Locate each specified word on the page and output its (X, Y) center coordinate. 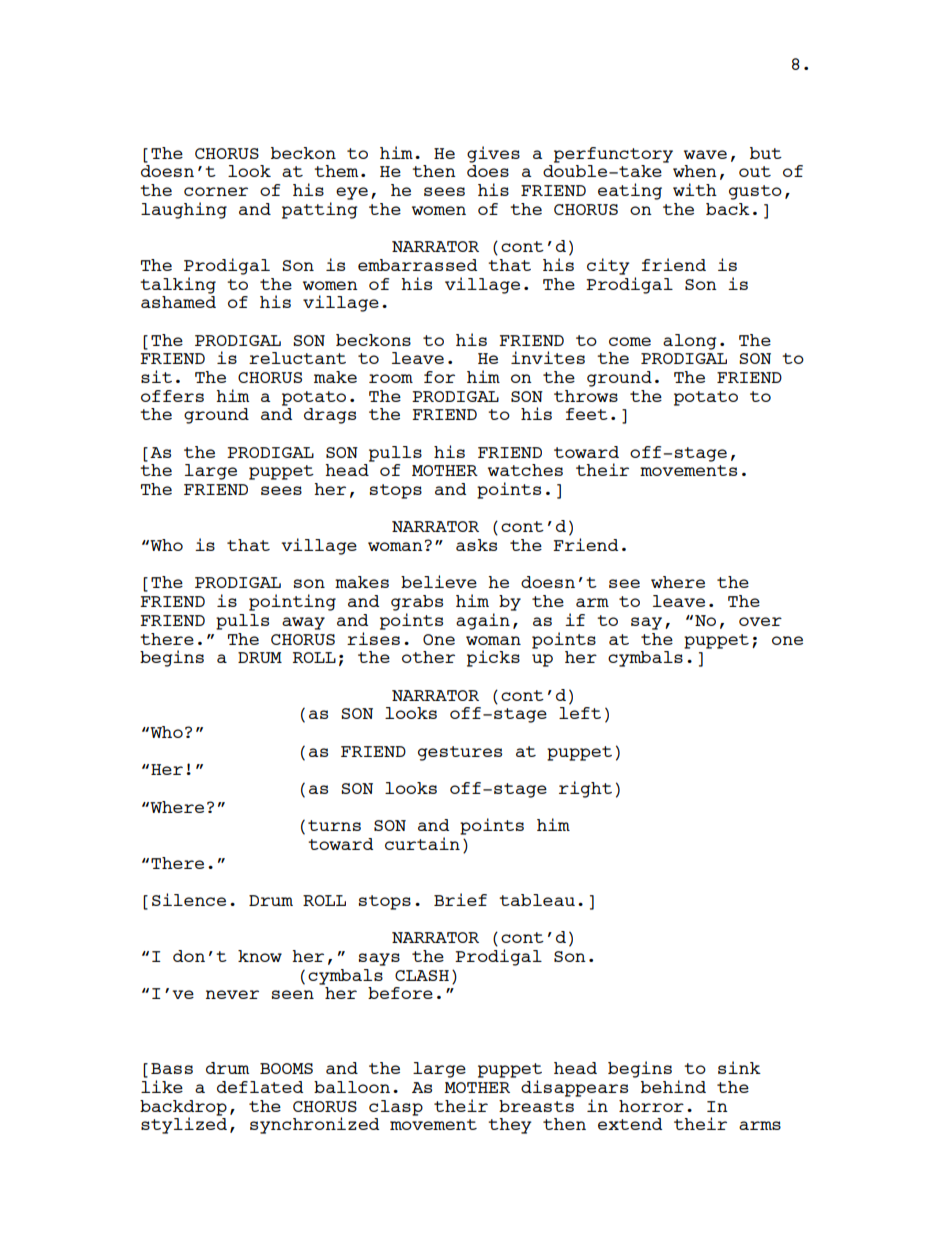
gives (493, 154)
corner (216, 191)
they (510, 1126)
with (695, 189)
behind (673, 1086)
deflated (260, 1087)
